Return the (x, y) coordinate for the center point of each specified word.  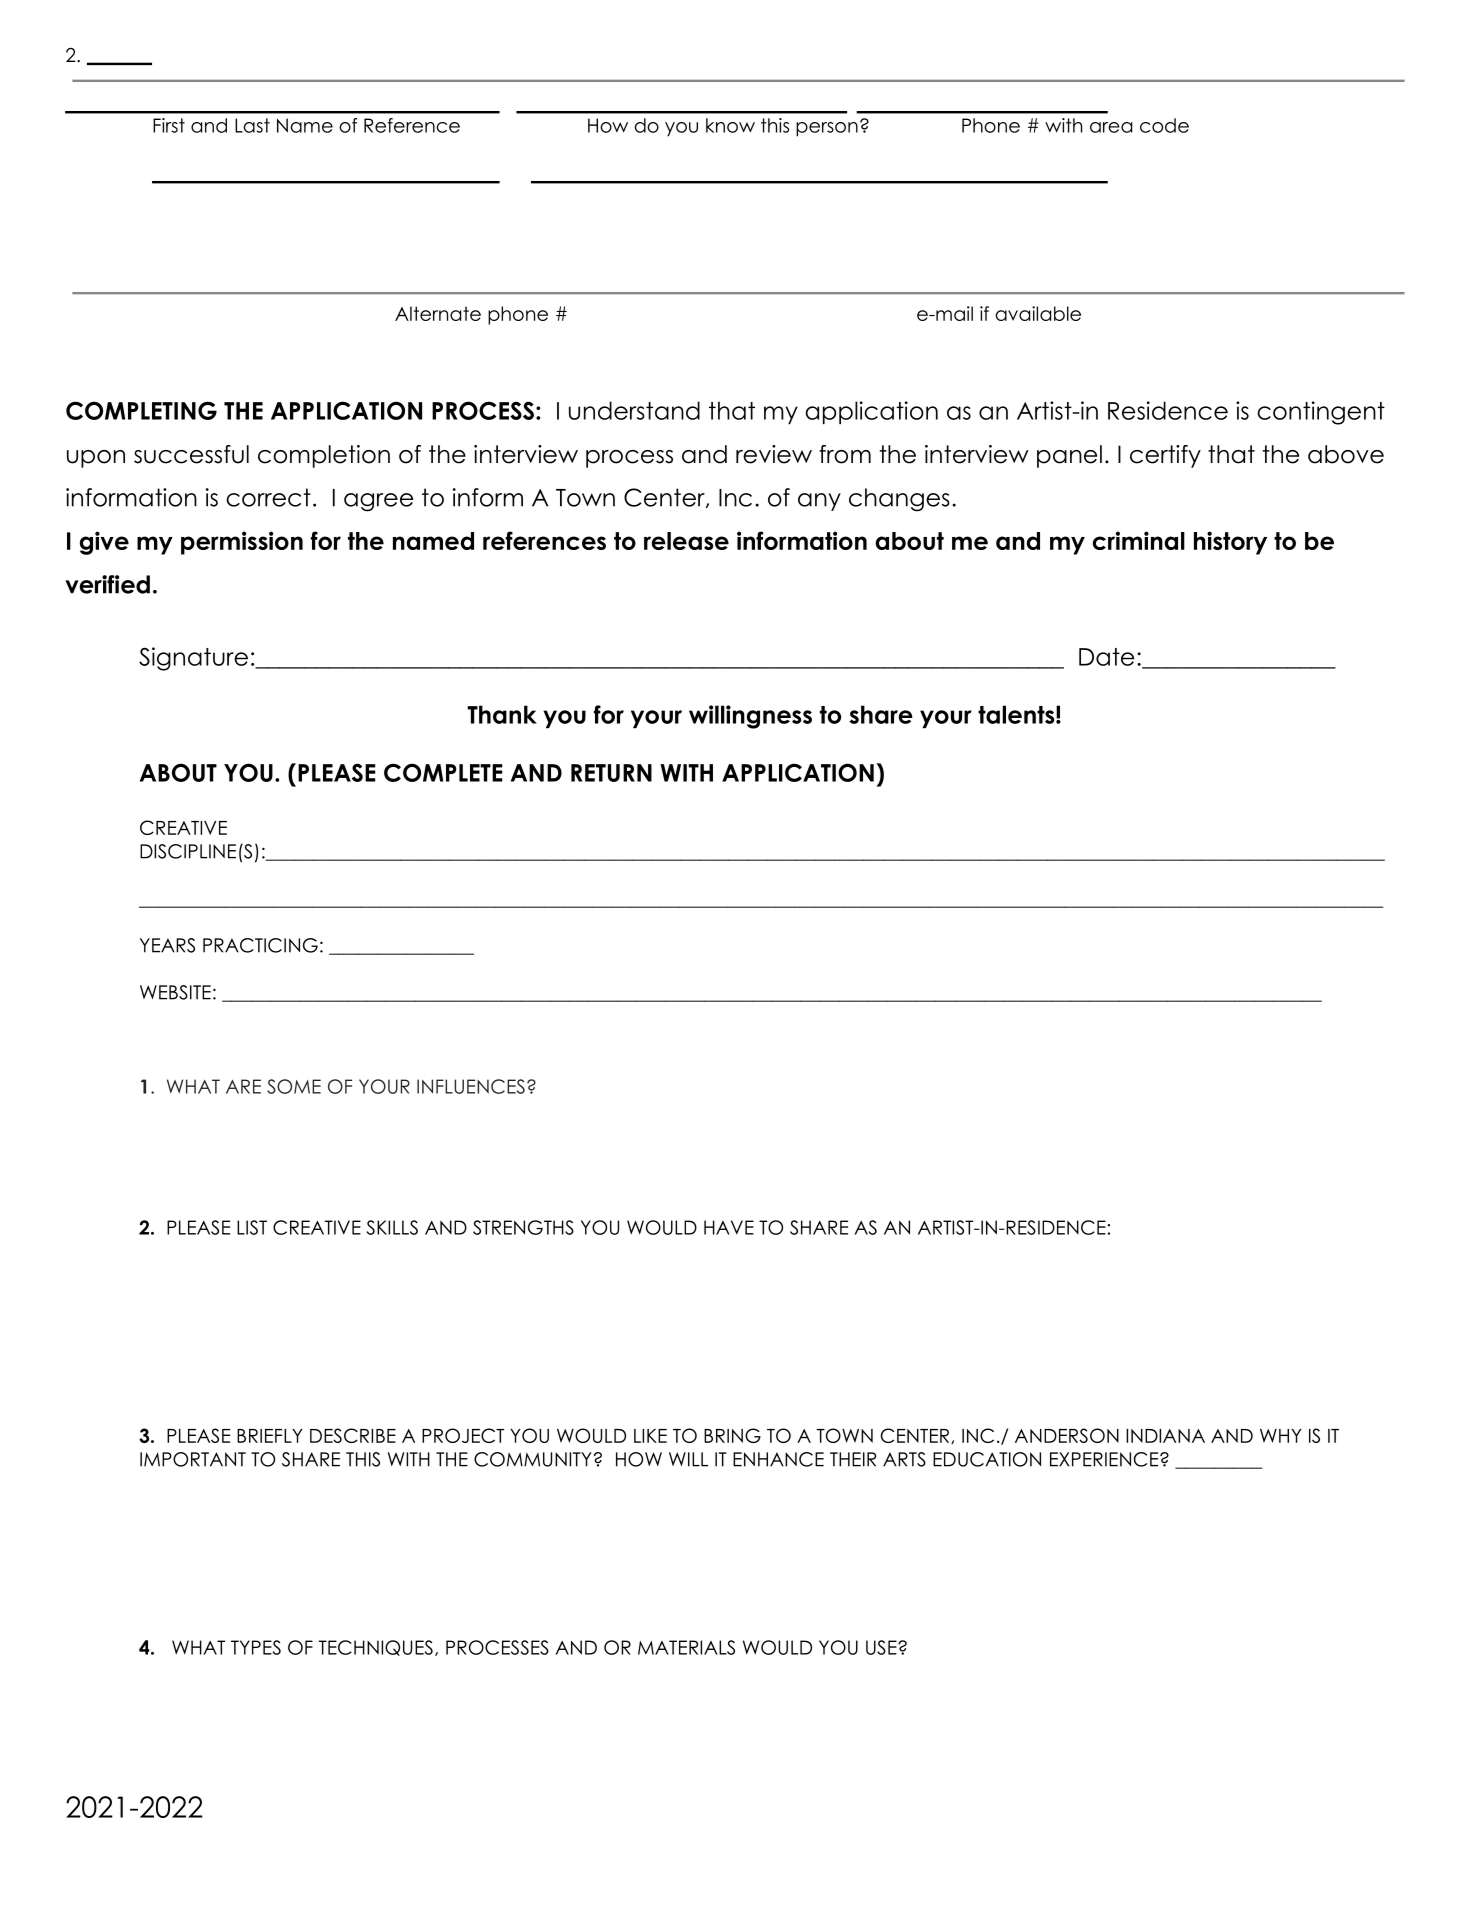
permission (242, 543)
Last (252, 125)
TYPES (256, 1647)
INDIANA (1165, 1436)
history (1230, 543)
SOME (294, 1086)
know (730, 125)
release (686, 541)
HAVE (729, 1227)
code (1164, 125)
